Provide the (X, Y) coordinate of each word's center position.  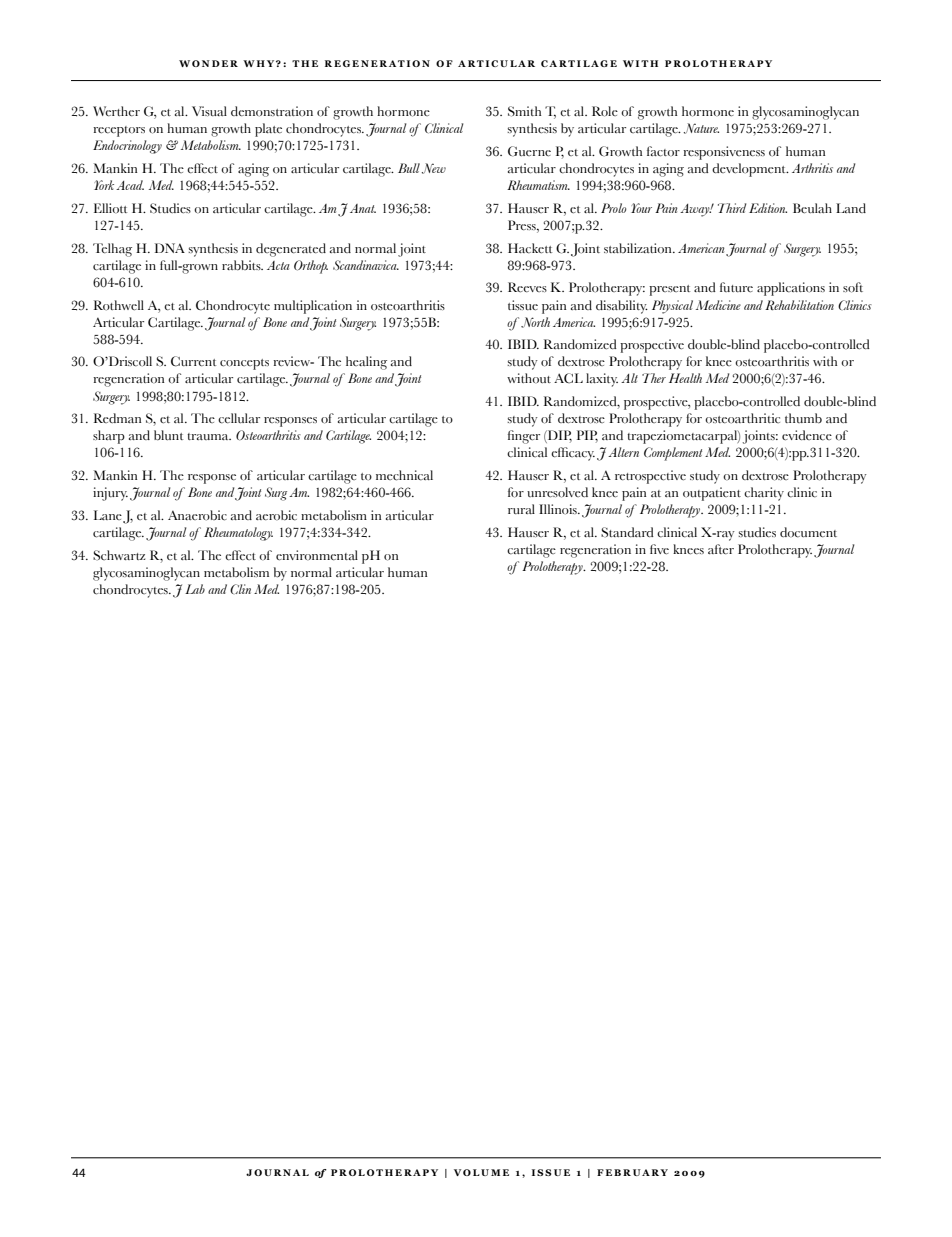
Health (685, 378)
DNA (170, 248)
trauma (209, 436)
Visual (209, 111)
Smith (524, 111)
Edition (768, 208)
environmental (317, 555)
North (535, 322)
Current (193, 361)
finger (524, 437)
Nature (701, 128)
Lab (195, 589)
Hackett (530, 248)
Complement (673, 454)
